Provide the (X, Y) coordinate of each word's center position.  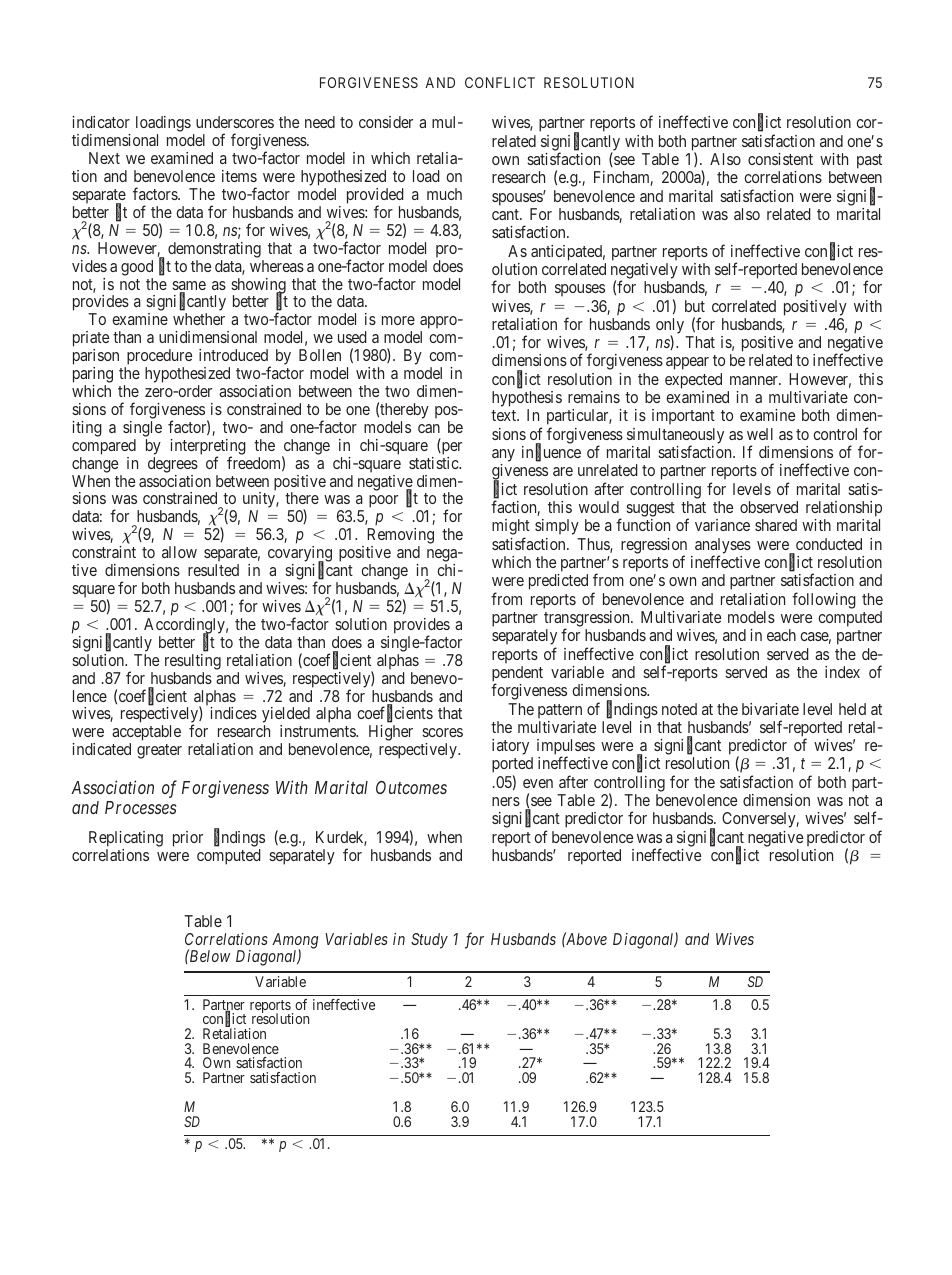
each (781, 635)
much (444, 194)
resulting (193, 662)
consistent (780, 159)
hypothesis (527, 400)
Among (295, 942)
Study (429, 941)
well (760, 434)
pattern (560, 711)
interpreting (208, 448)
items (239, 176)
